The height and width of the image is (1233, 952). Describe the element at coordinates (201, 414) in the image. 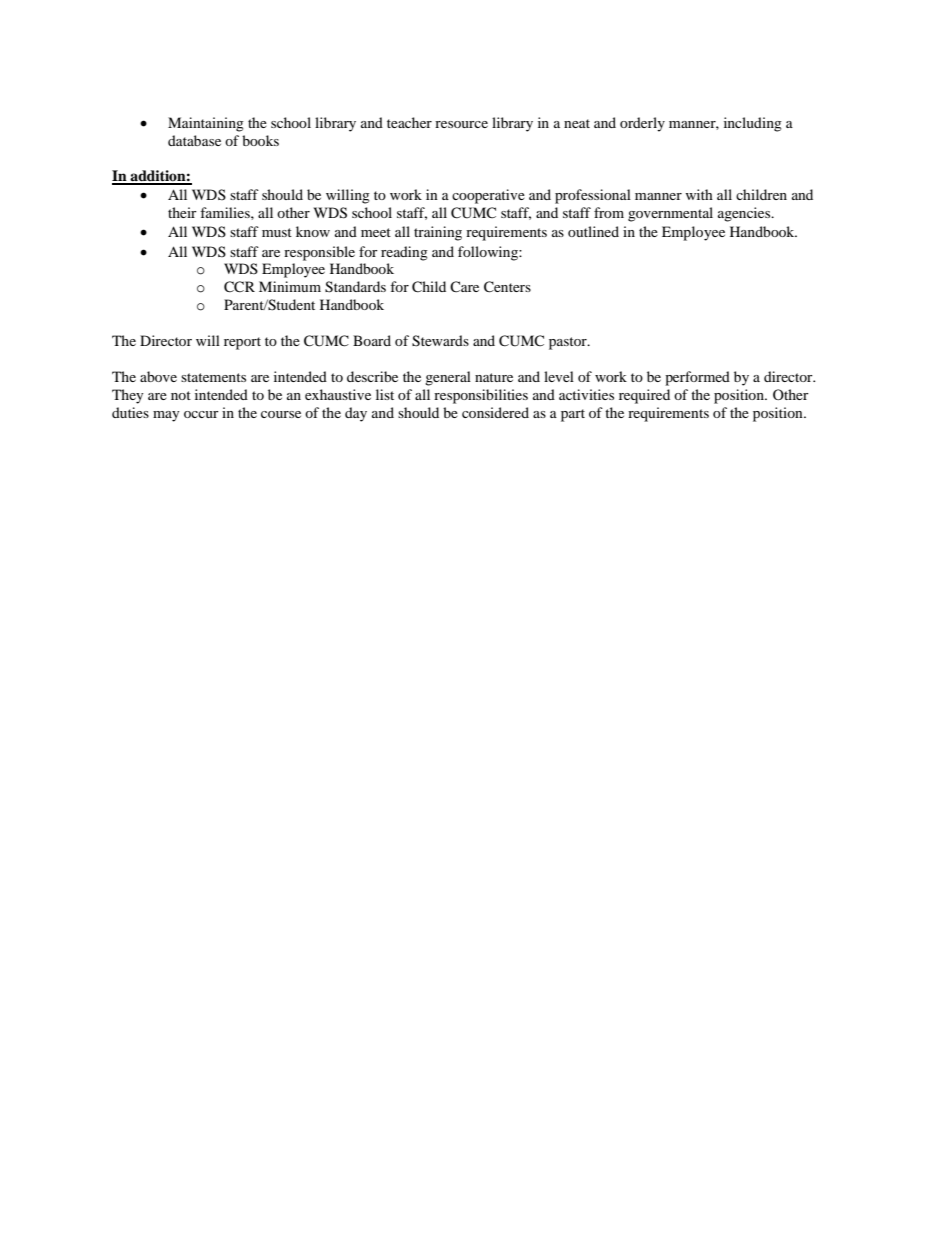

I see `occur` at that location.
